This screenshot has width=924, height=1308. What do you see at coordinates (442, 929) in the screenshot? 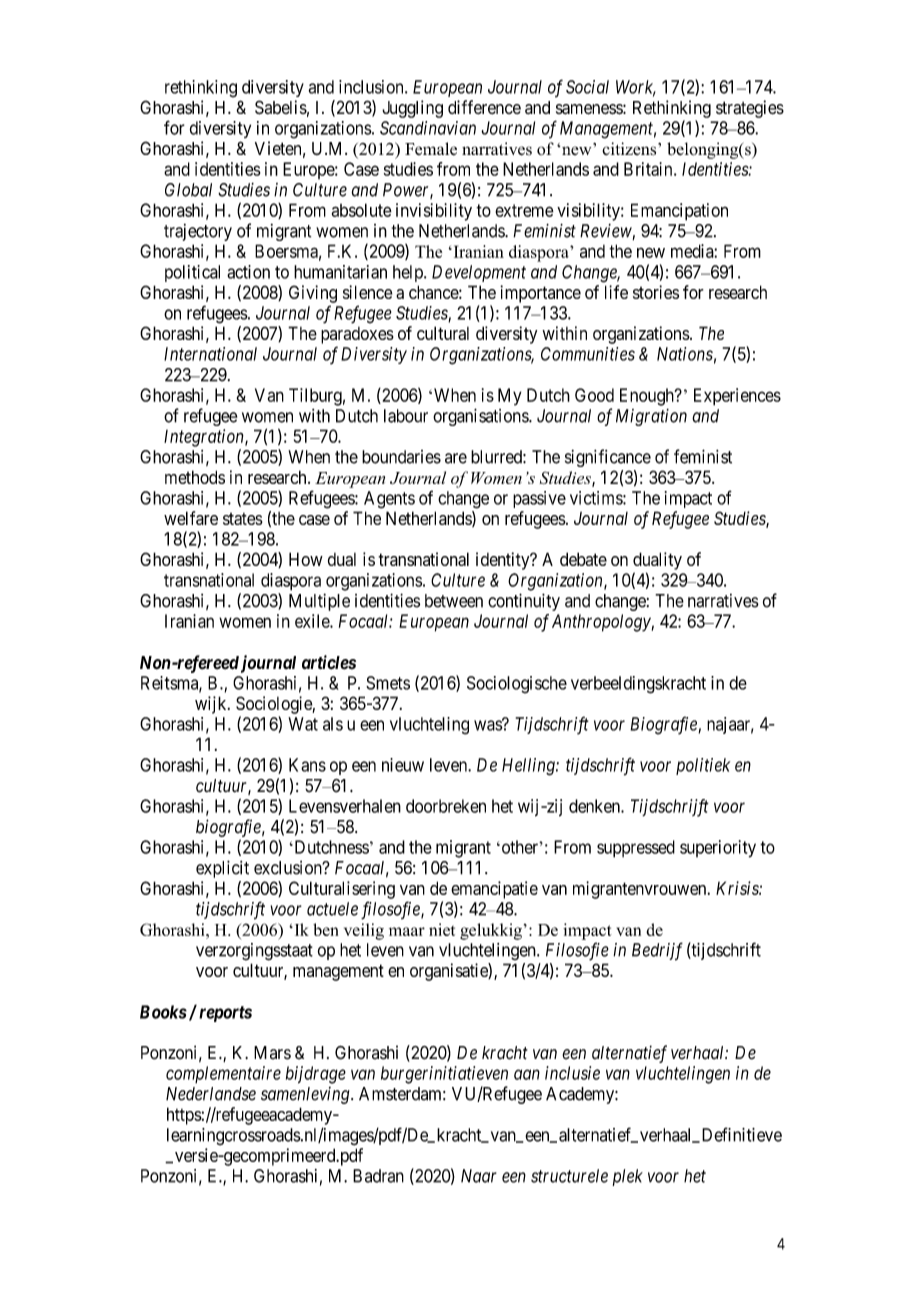
I see `niet` at bounding box center [442, 929].
